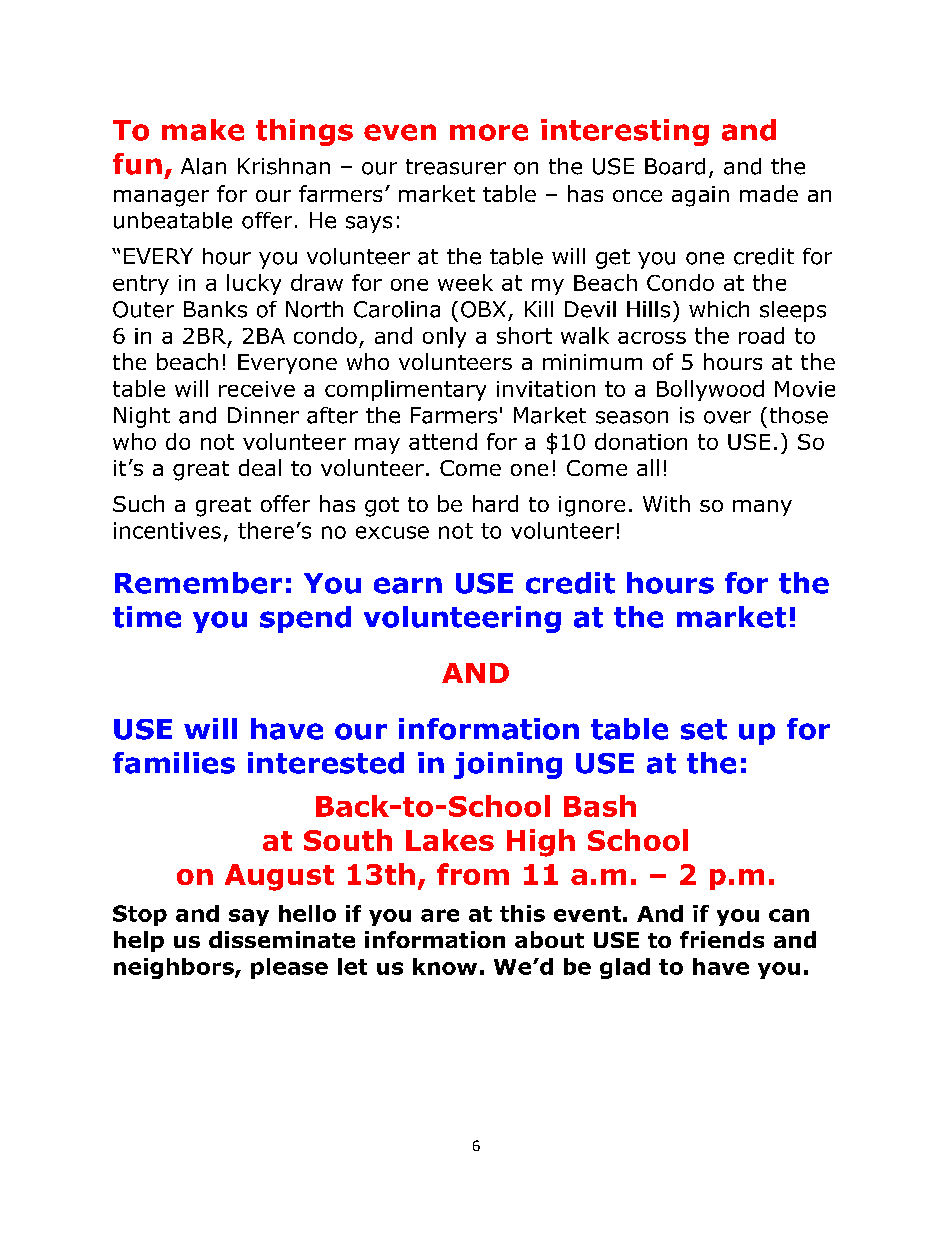  Describe the element at coordinates (704, 729) in the page. I see `set` at that location.
